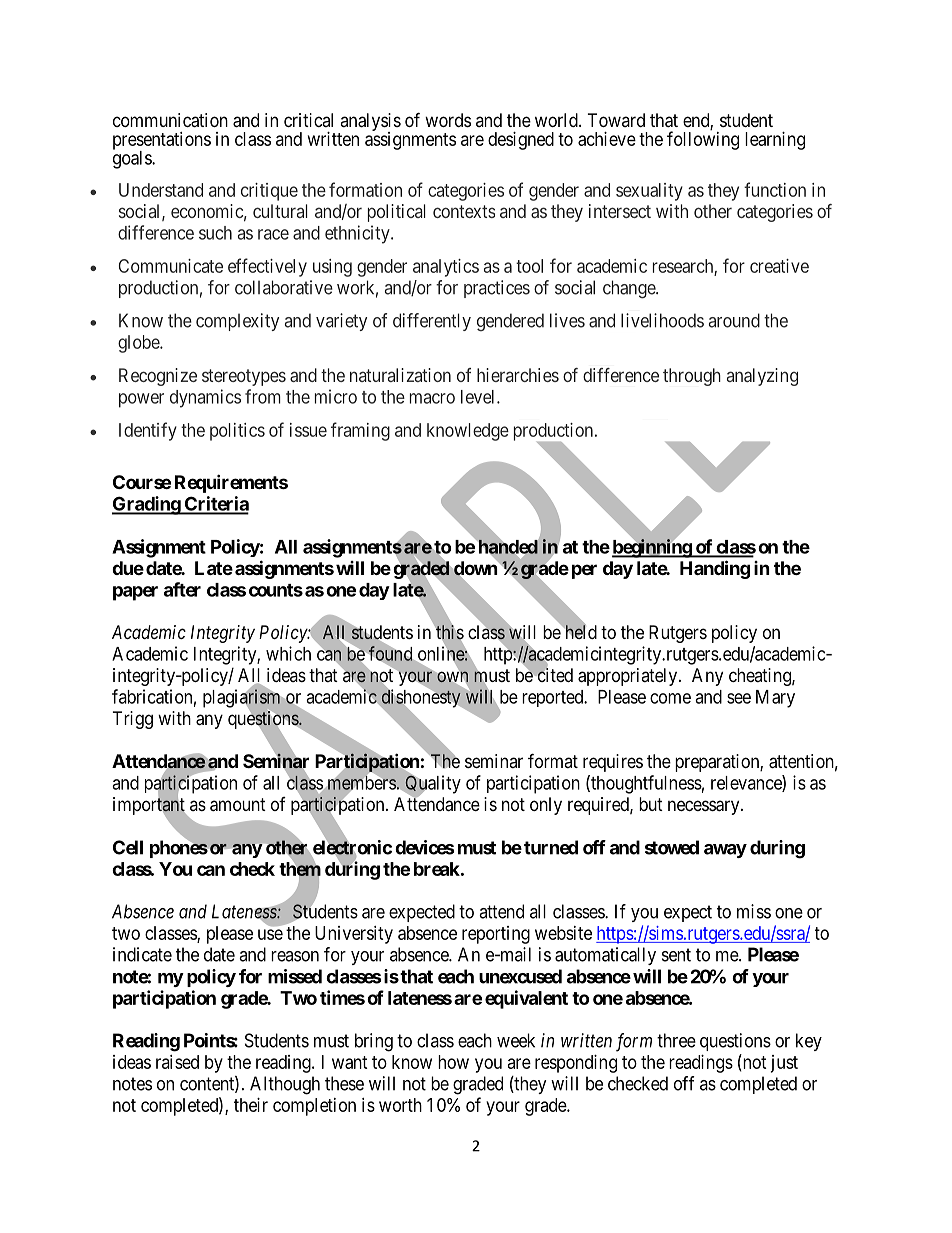 The width and height of the image is (952, 1233). I want to click on away, so click(725, 851).
